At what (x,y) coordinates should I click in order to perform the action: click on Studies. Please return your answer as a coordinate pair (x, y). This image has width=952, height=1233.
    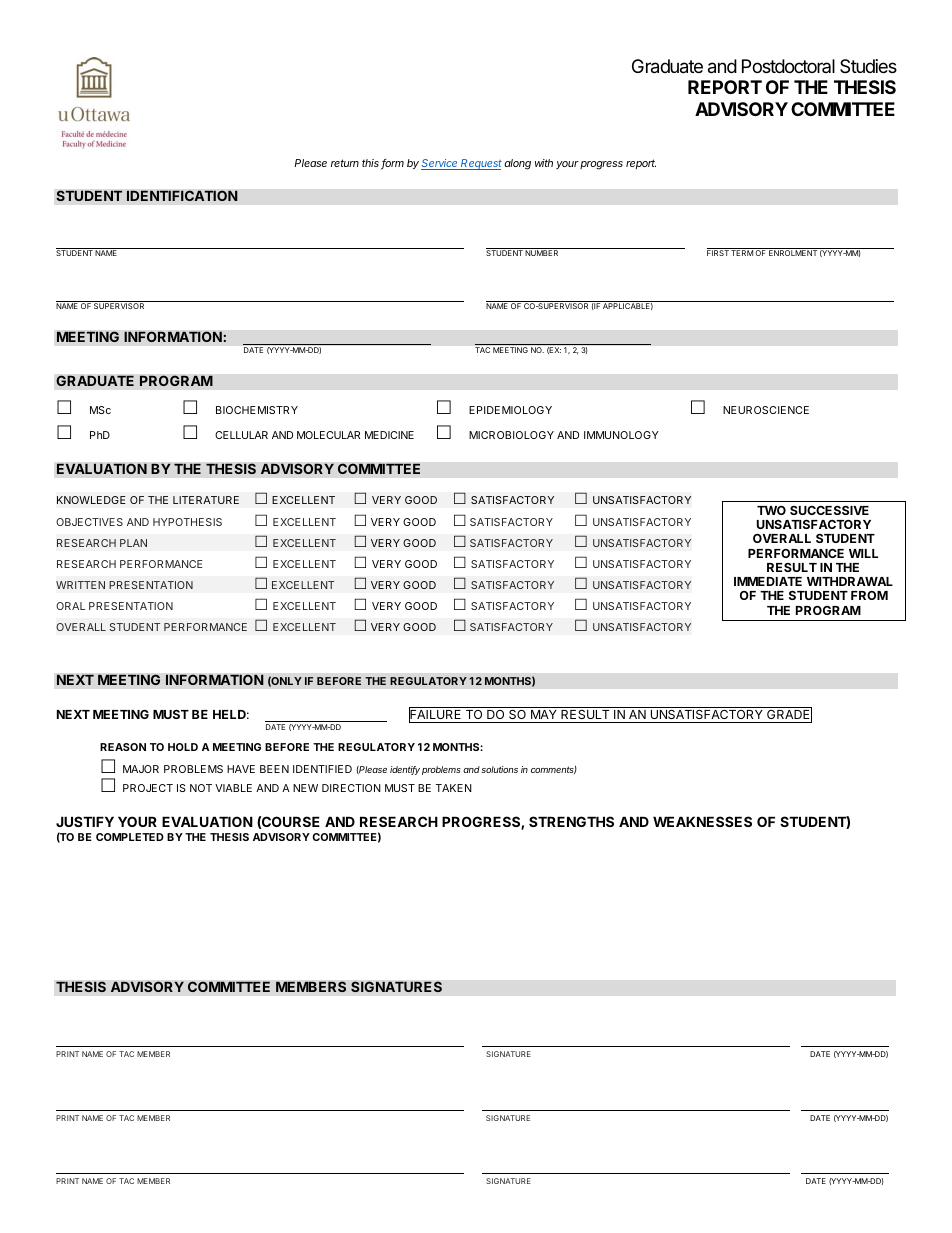
    Looking at the image, I should click on (868, 66).
